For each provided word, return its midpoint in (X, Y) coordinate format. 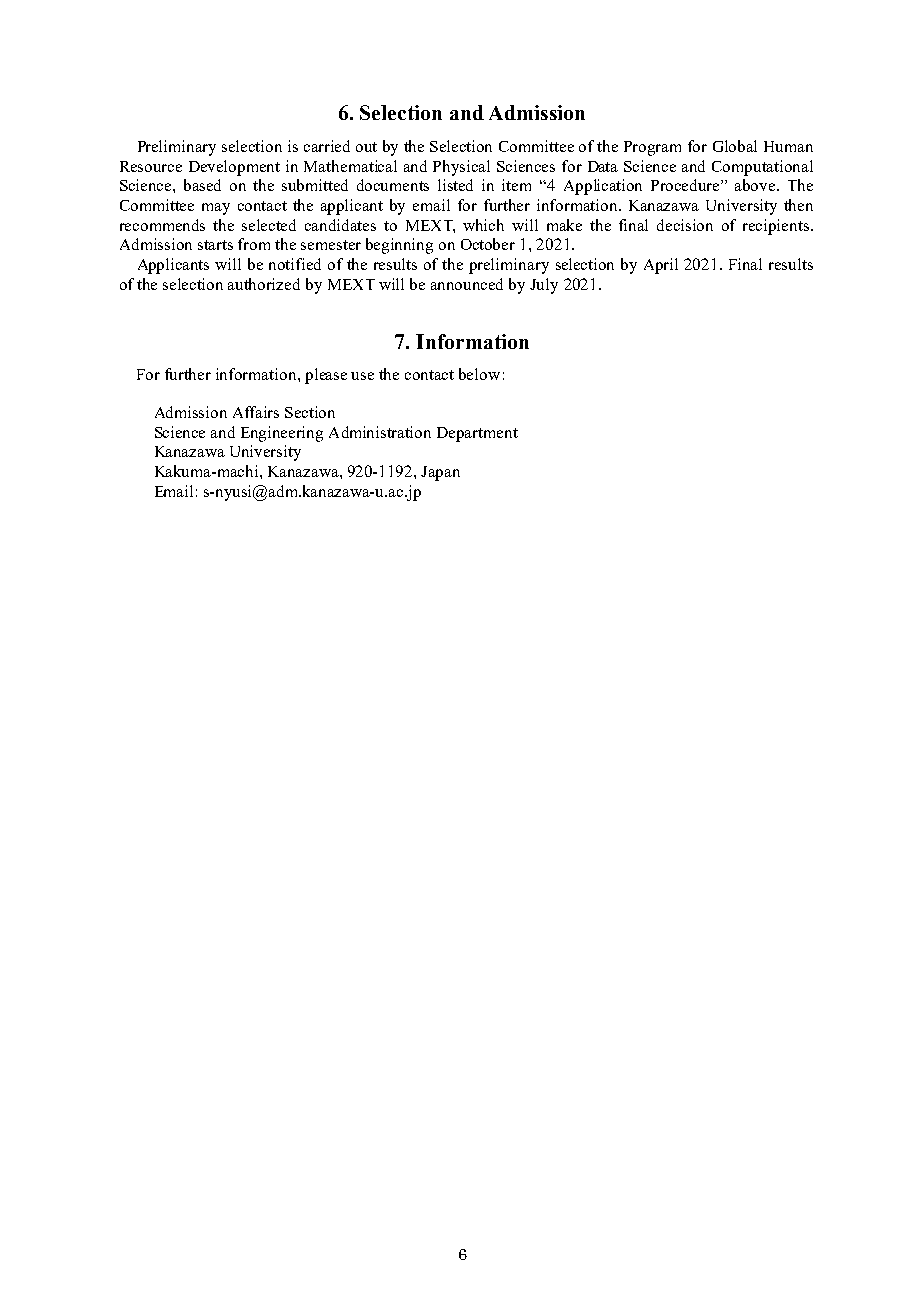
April (661, 266)
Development (234, 168)
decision (685, 225)
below (479, 374)
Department (477, 434)
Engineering (282, 434)
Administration (380, 432)
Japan (440, 473)
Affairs (256, 412)
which (483, 225)
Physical (461, 168)
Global (735, 146)
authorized (264, 284)
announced (467, 284)
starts (215, 245)
